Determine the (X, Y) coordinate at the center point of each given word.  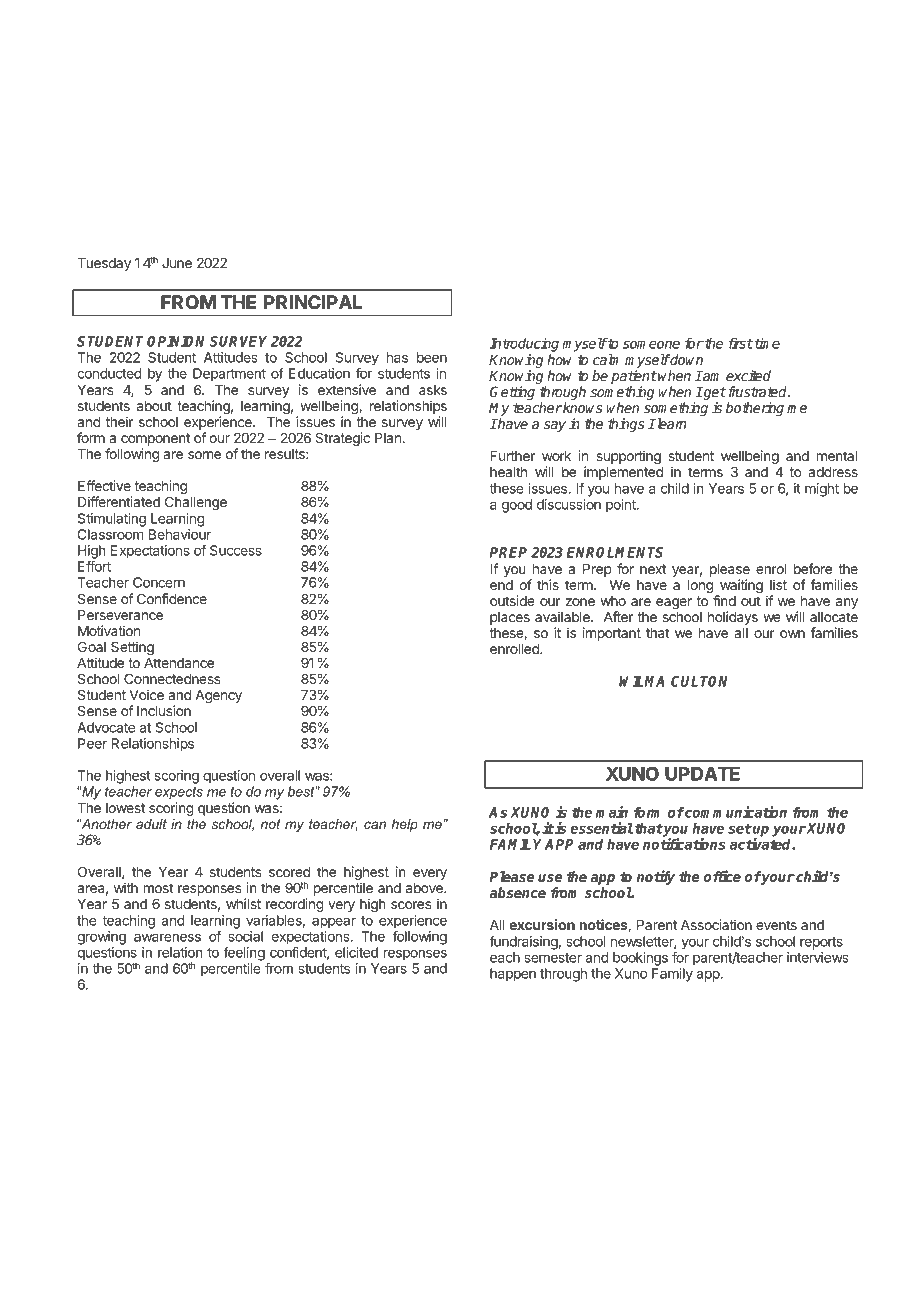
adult (151, 824)
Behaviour (180, 534)
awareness (167, 937)
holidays (733, 618)
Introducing (524, 346)
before (813, 568)
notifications (684, 844)
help (405, 825)
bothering (755, 409)
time (766, 343)
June (177, 263)
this (548, 584)
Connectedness (172, 678)
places (510, 618)
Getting (512, 393)
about (154, 406)
